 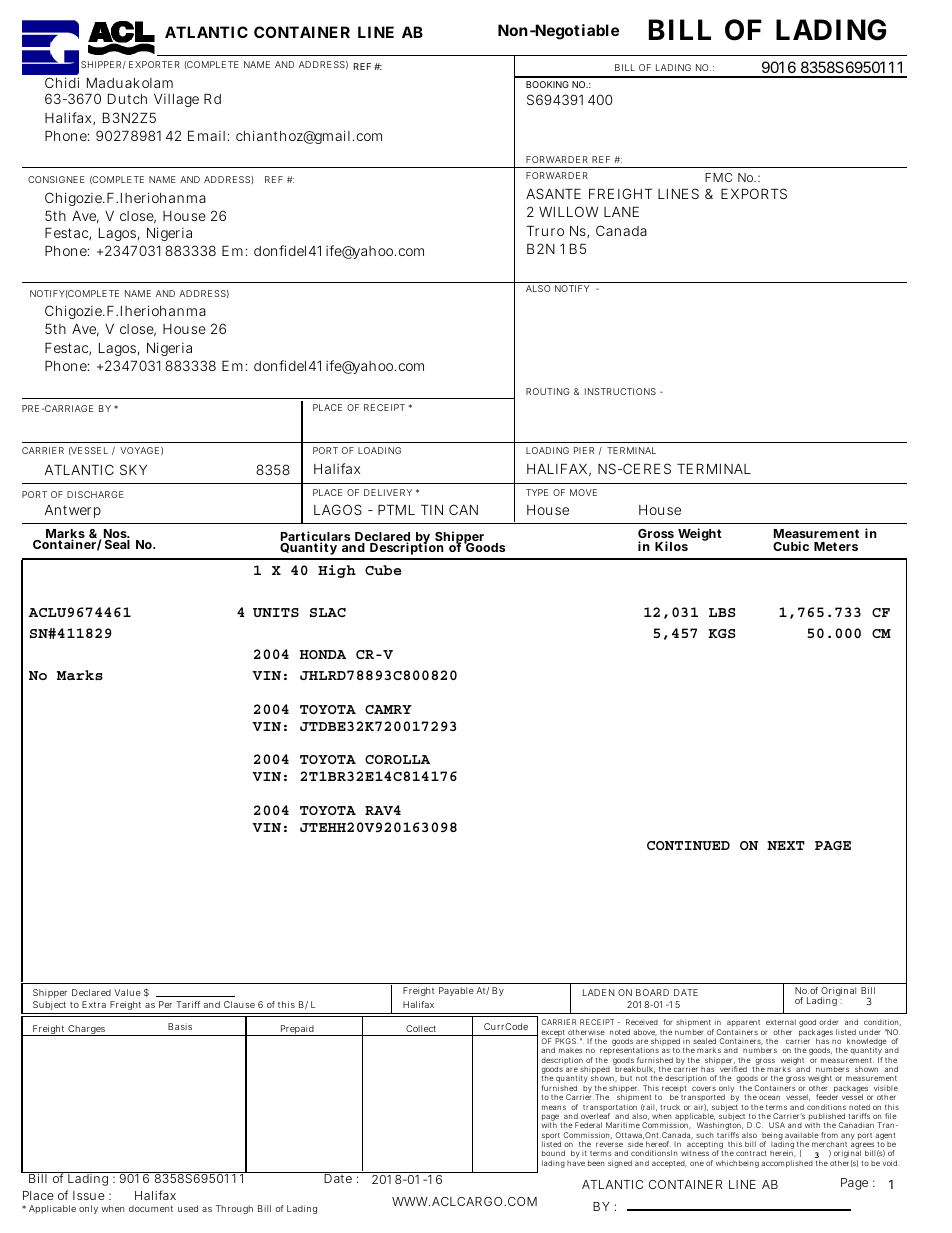 What do you see at coordinates (388, 709) in the document?
I see `CAMRY` at bounding box center [388, 709].
